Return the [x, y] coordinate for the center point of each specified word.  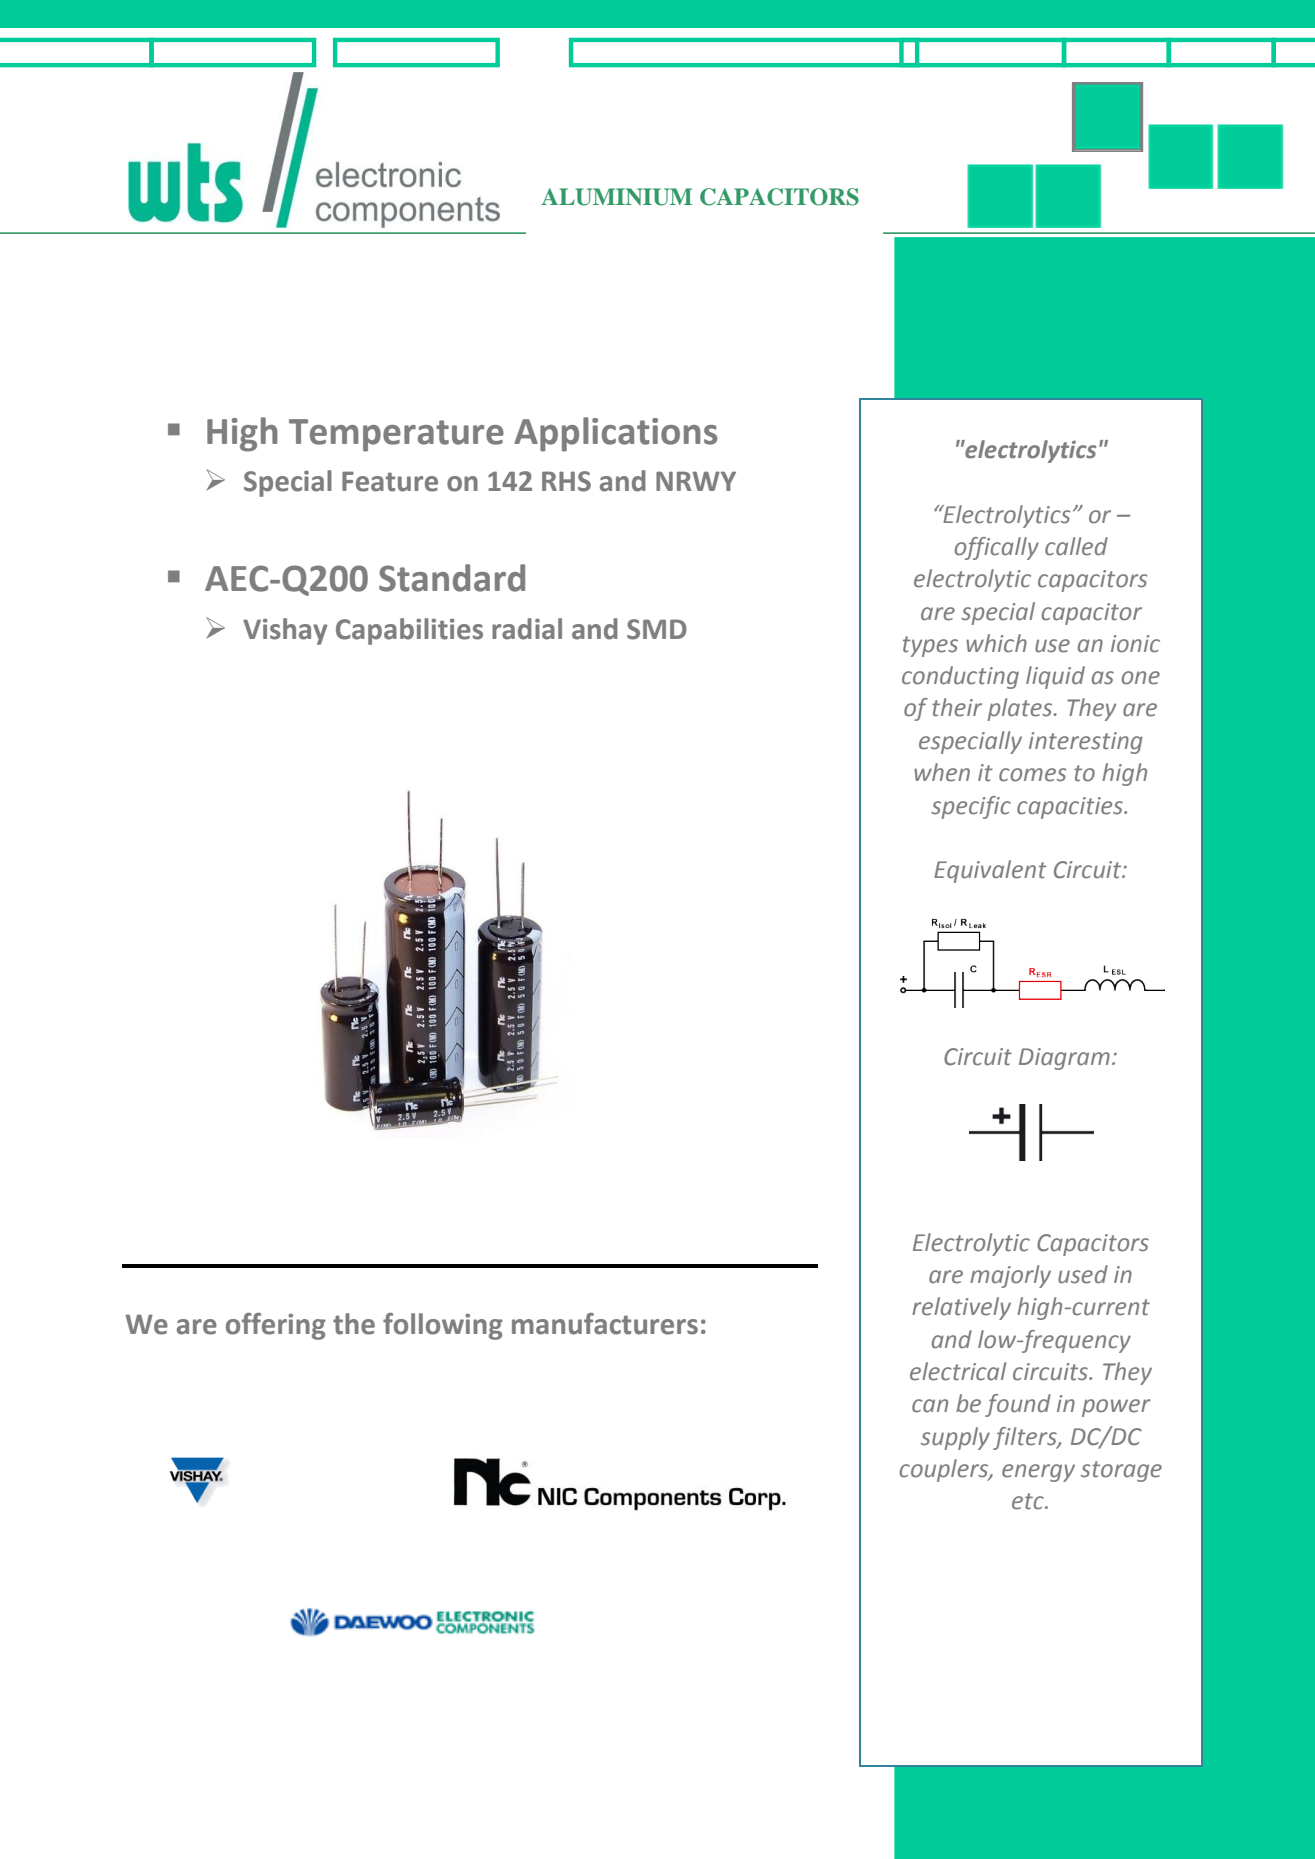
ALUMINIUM [616, 197]
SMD [657, 629]
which [996, 643]
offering [276, 1326]
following [443, 1326]
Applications [615, 434]
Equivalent [990, 871]
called [1076, 546]
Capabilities [409, 631]
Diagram [1064, 1059]
